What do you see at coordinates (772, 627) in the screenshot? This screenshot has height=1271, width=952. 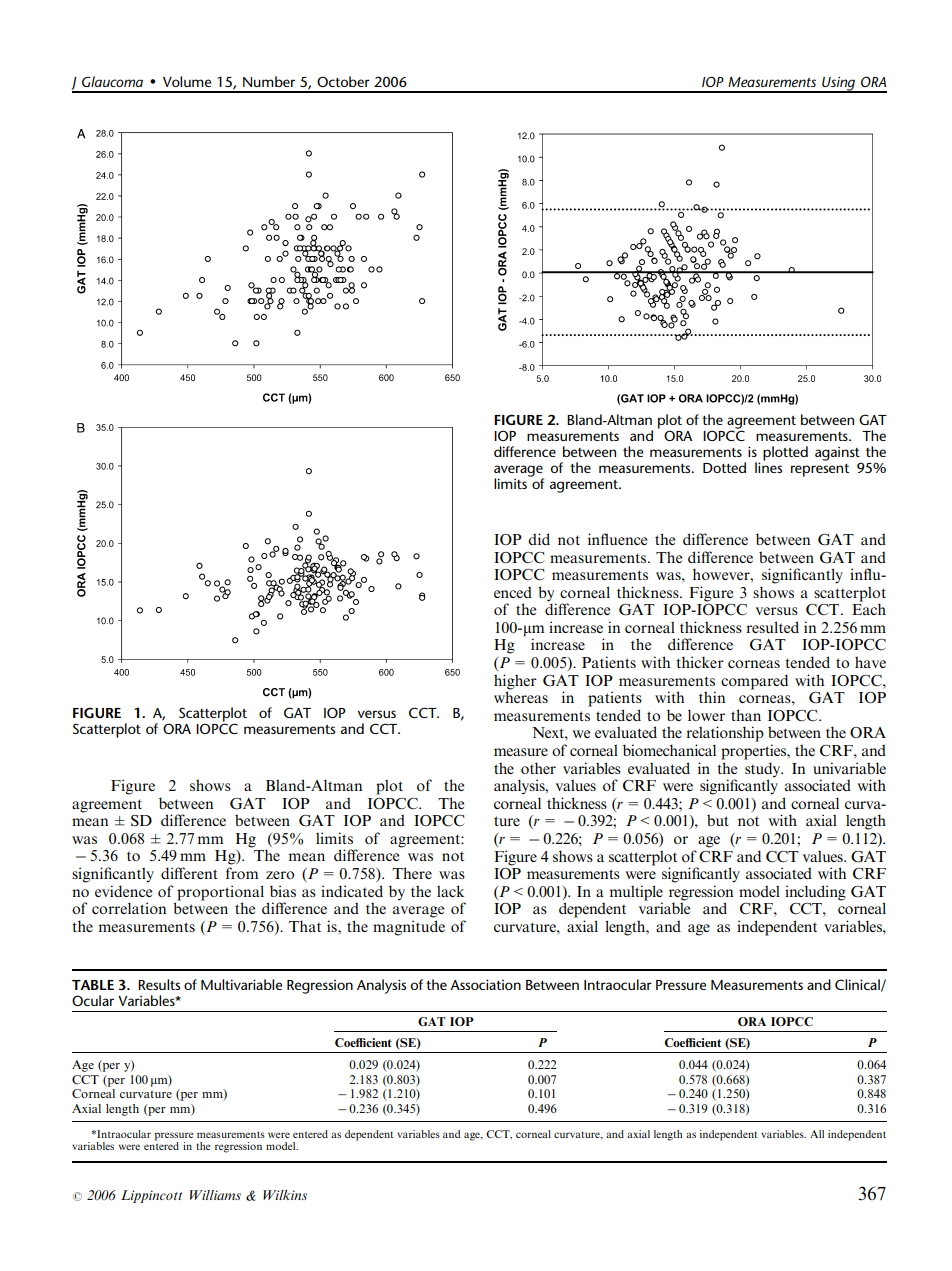 I see `resulted` at bounding box center [772, 627].
